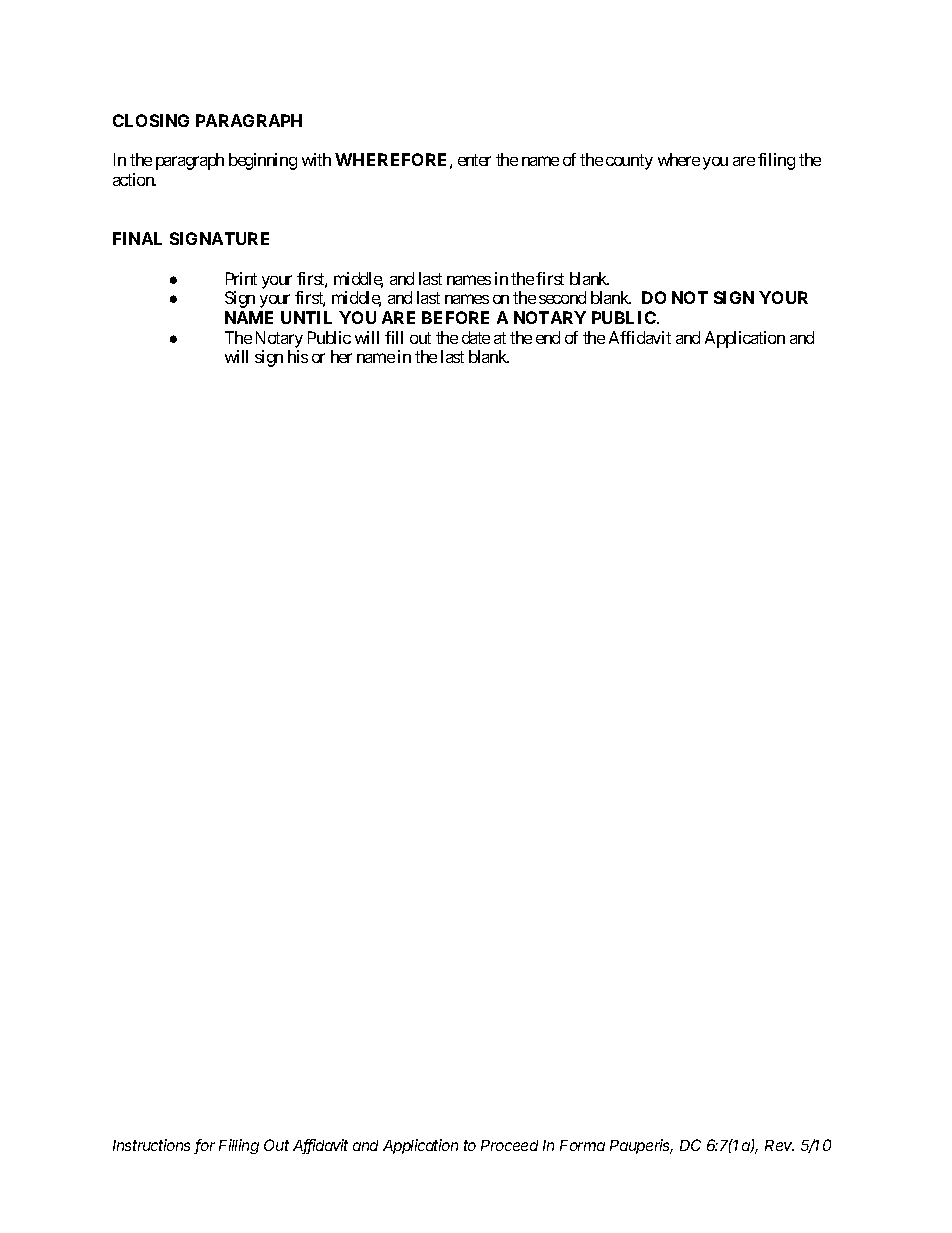  What do you see at coordinates (298, 356) in the page?
I see `his` at bounding box center [298, 356].
